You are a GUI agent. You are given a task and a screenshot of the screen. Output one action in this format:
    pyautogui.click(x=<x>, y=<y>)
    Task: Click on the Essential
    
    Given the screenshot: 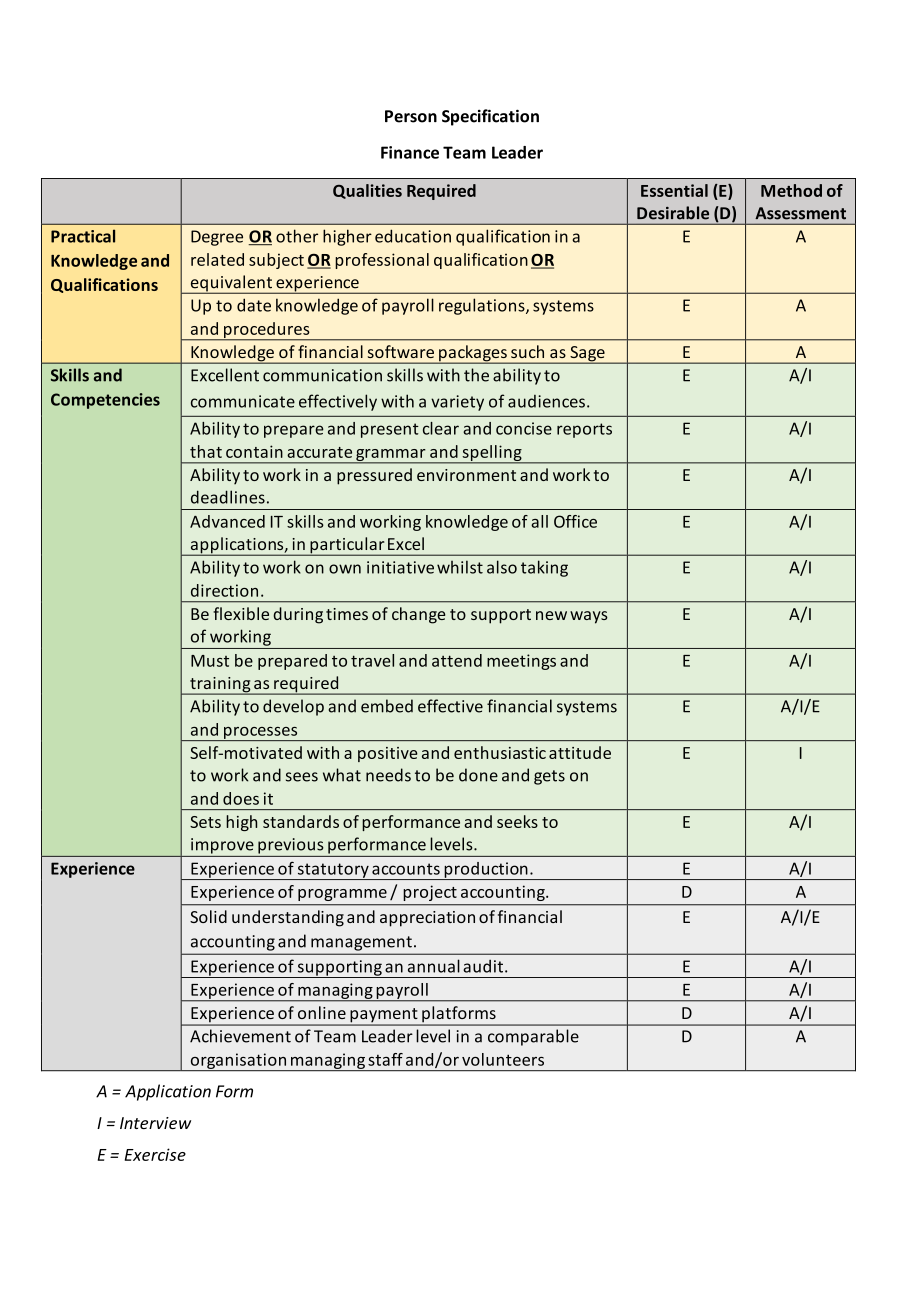 What is the action you would take?
    pyautogui.click(x=674, y=190)
